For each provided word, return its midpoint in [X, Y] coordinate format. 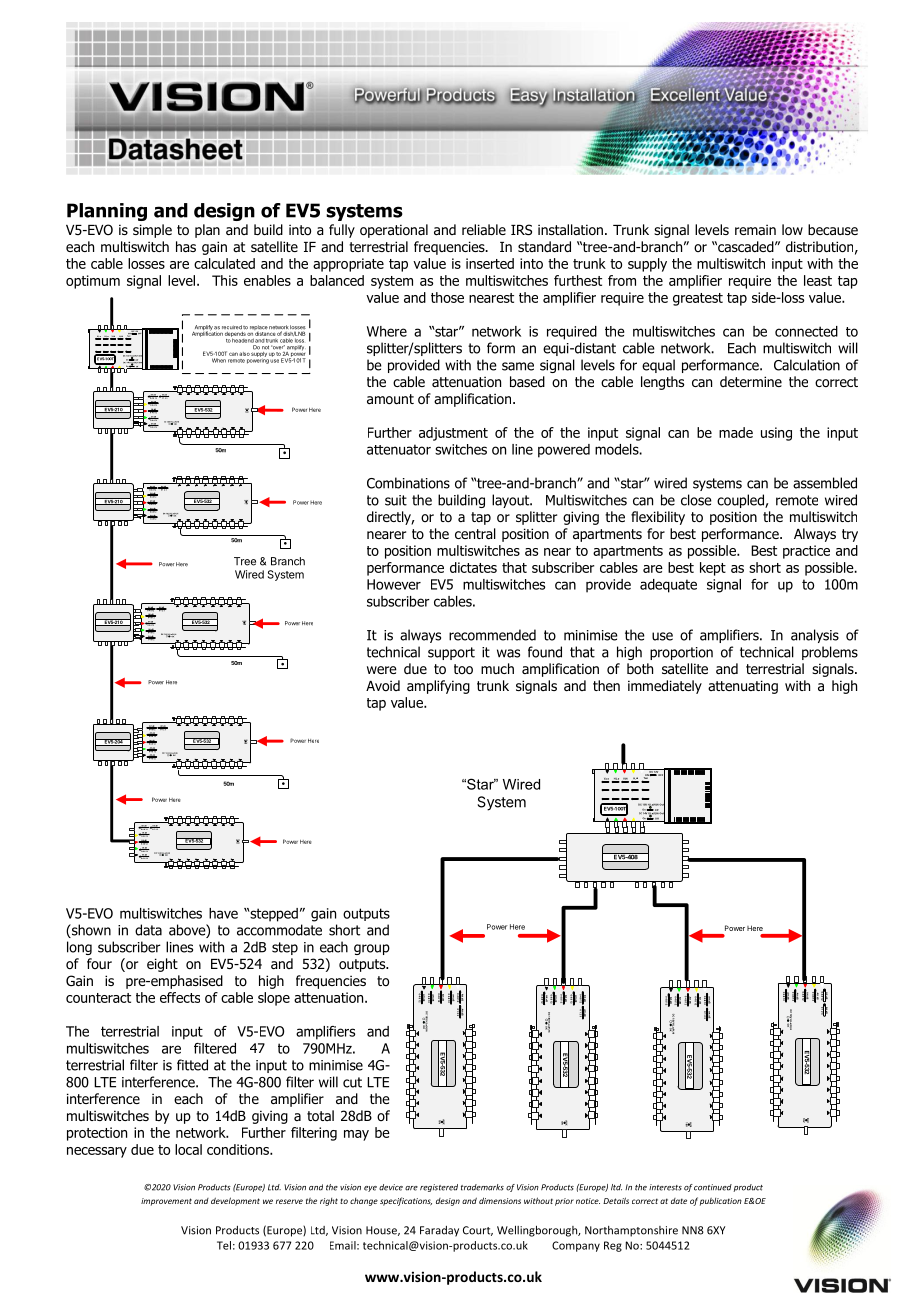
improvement [166, 1202]
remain [755, 229]
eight [162, 965]
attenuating [743, 687]
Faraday [439, 1231]
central [475, 534]
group [372, 949]
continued [713, 1187]
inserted [490, 263]
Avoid [383, 685]
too [463, 669]
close [696, 500]
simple [152, 231]
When [219, 360]
